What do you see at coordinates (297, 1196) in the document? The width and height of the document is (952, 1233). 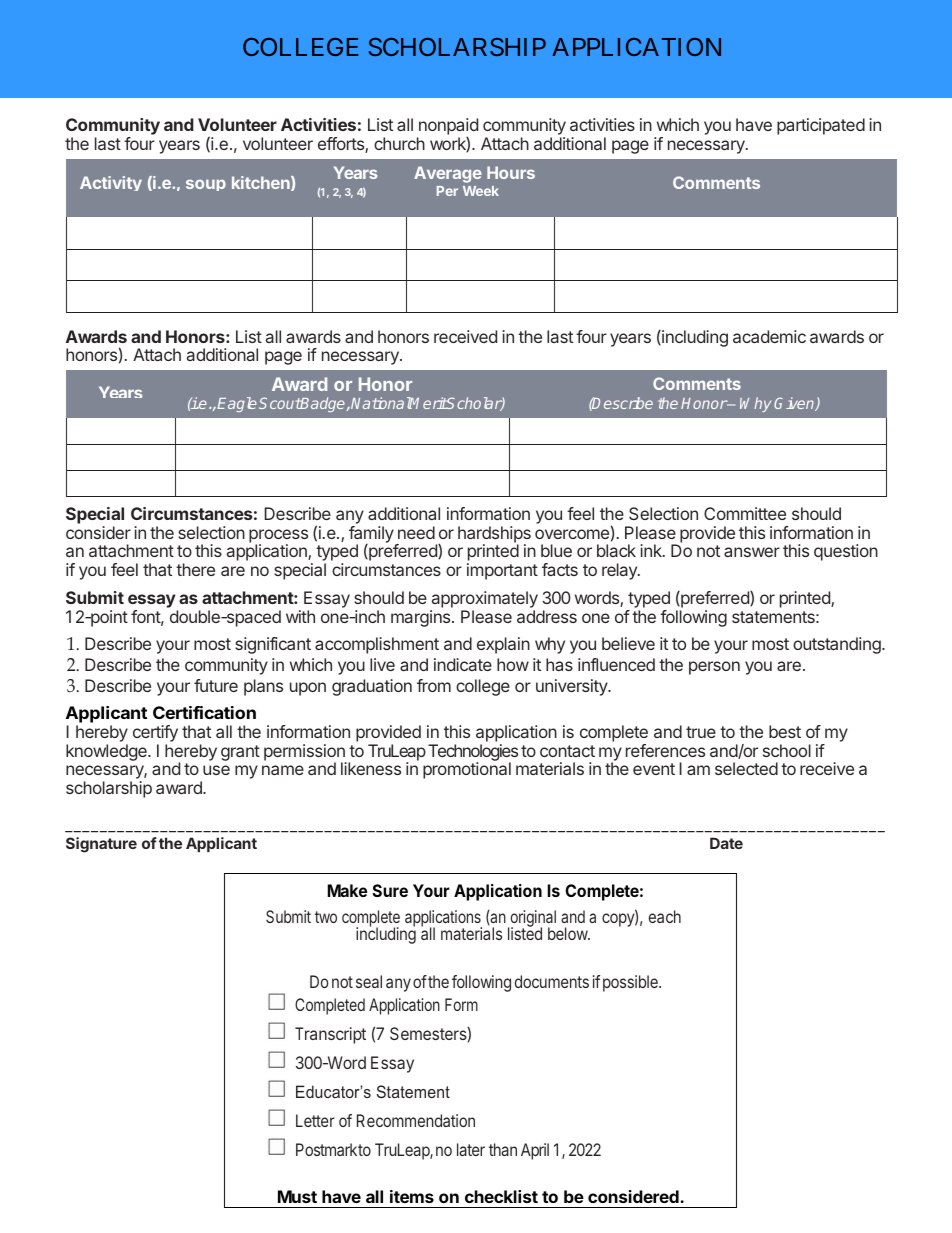 I see `Must` at bounding box center [297, 1196].
